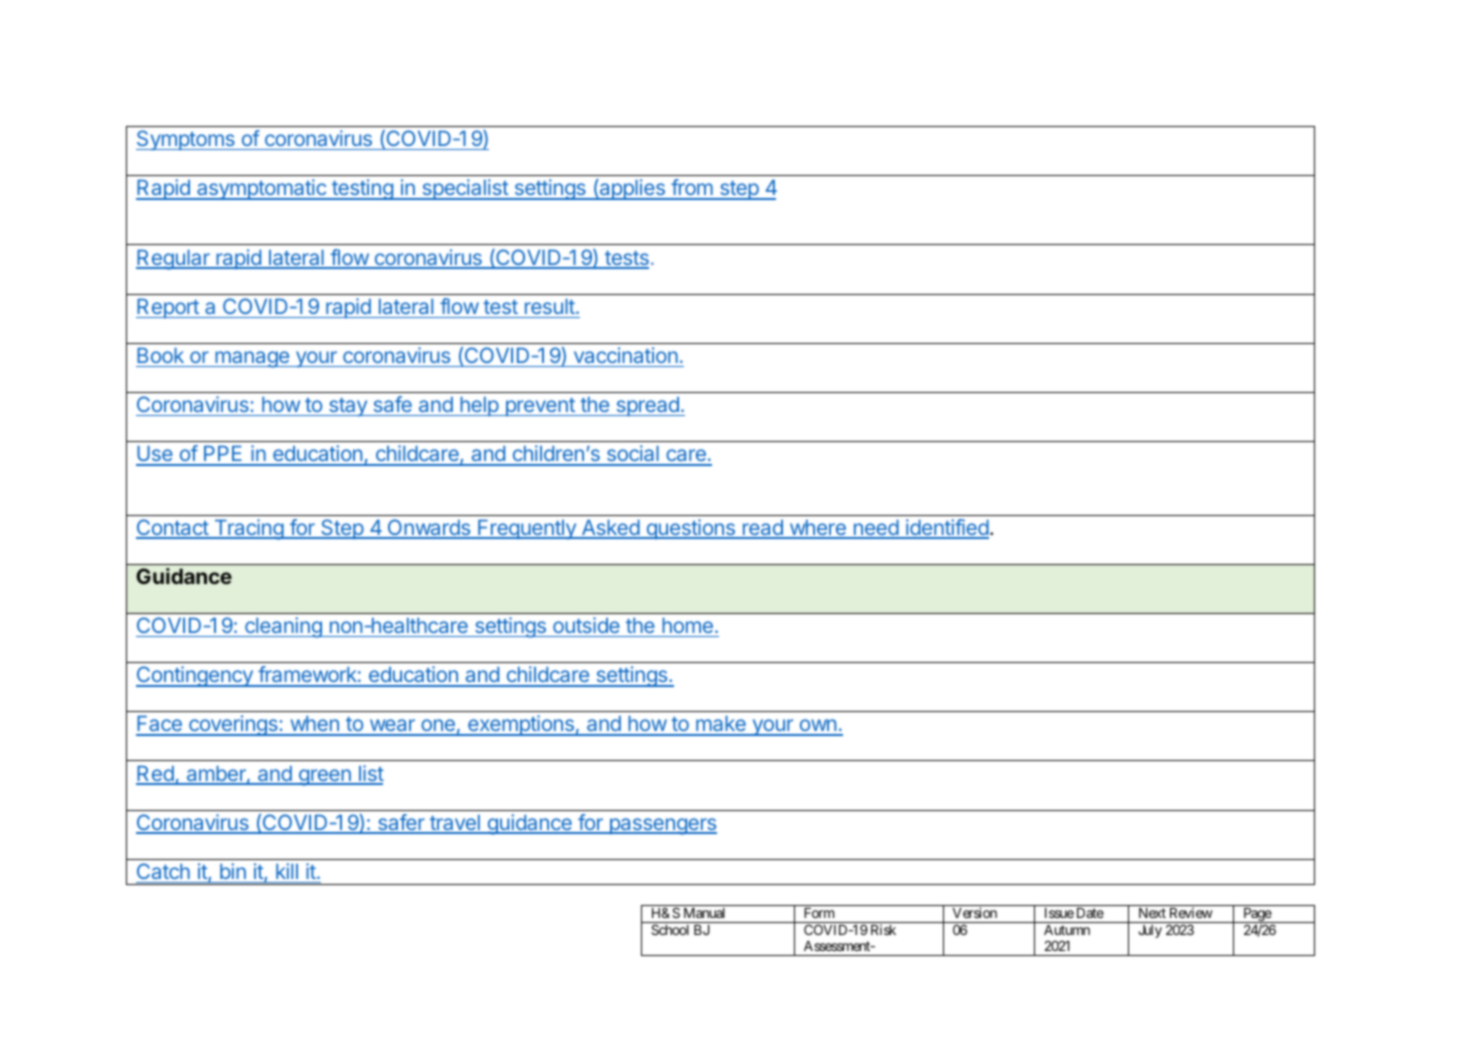  What do you see at coordinates (261, 189) in the document?
I see `asymptomatic` at bounding box center [261, 189].
